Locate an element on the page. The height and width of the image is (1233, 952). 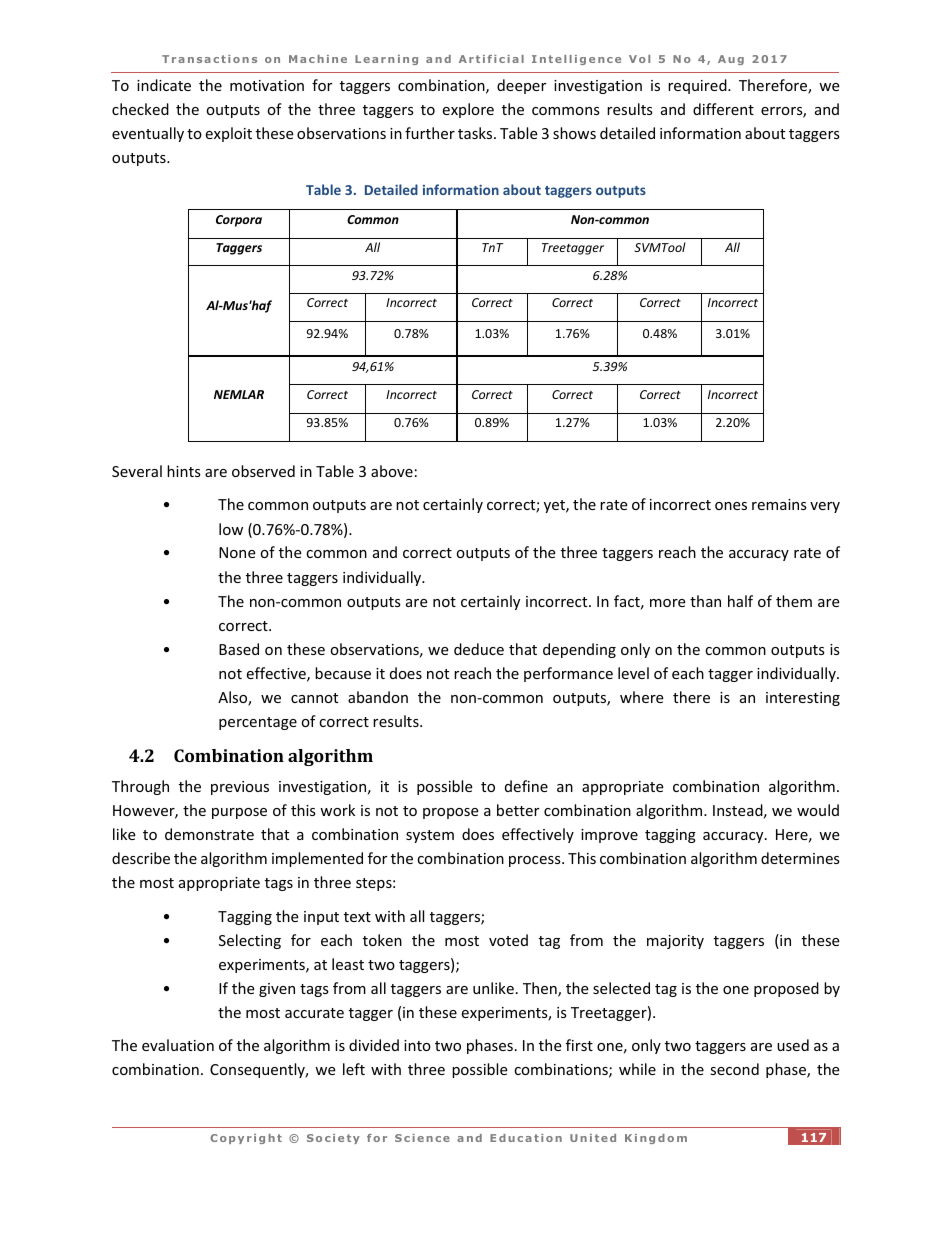
second is located at coordinates (735, 1069).
